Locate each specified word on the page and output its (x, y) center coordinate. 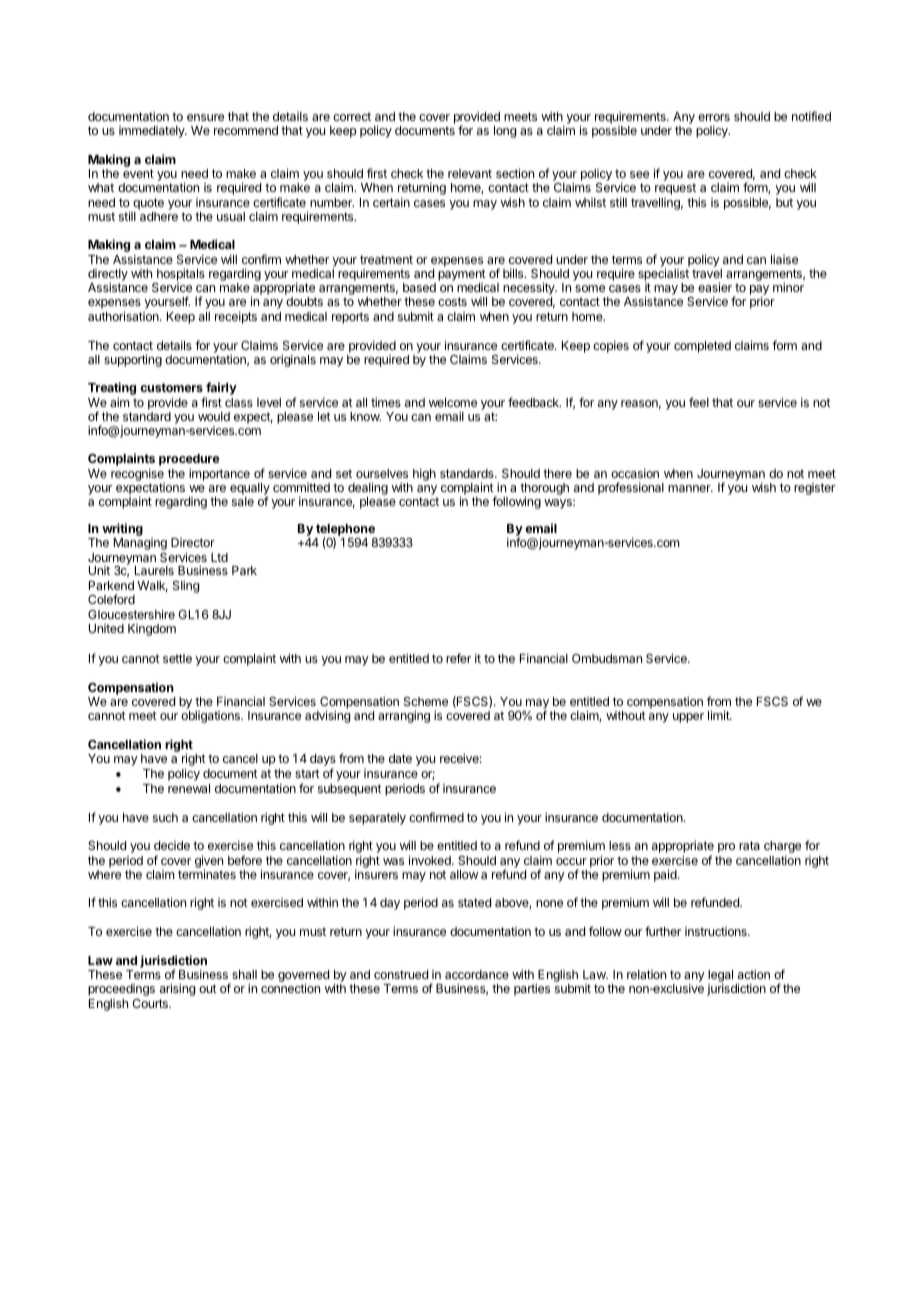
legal (720, 977)
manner (690, 488)
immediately (153, 132)
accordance (477, 974)
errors (714, 117)
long (505, 132)
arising (177, 989)
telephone (345, 531)
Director (193, 542)
